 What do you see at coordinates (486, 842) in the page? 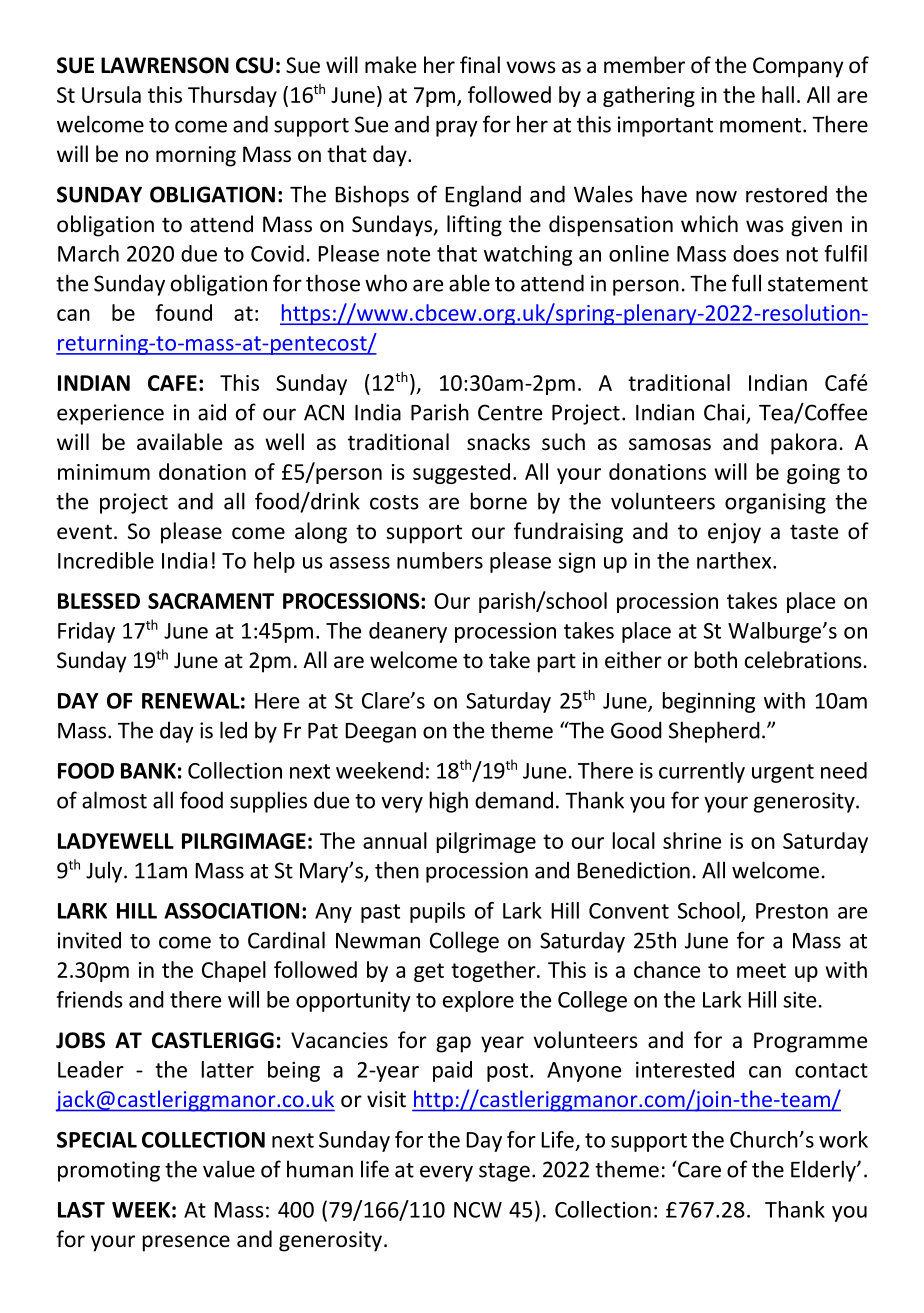
I see `pilgrimage` at bounding box center [486, 842].
